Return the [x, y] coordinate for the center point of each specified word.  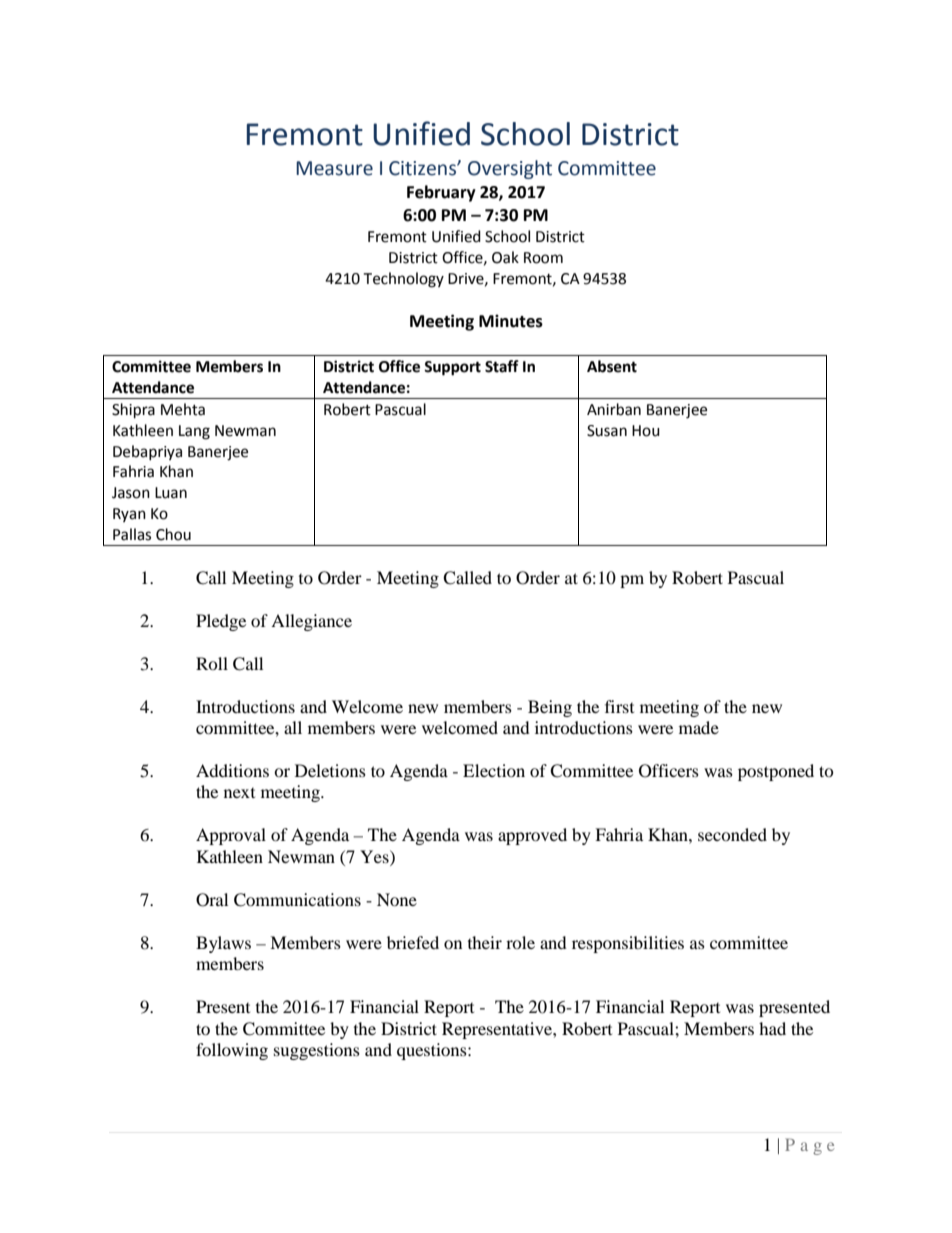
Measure [334, 168]
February [441, 193]
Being [550, 708]
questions [433, 1051]
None [397, 899]
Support [452, 368]
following [232, 1051]
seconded [732, 834]
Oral [212, 900]
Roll [212, 663]
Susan [607, 431]
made [699, 727]
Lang [194, 432]
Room [543, 258]
